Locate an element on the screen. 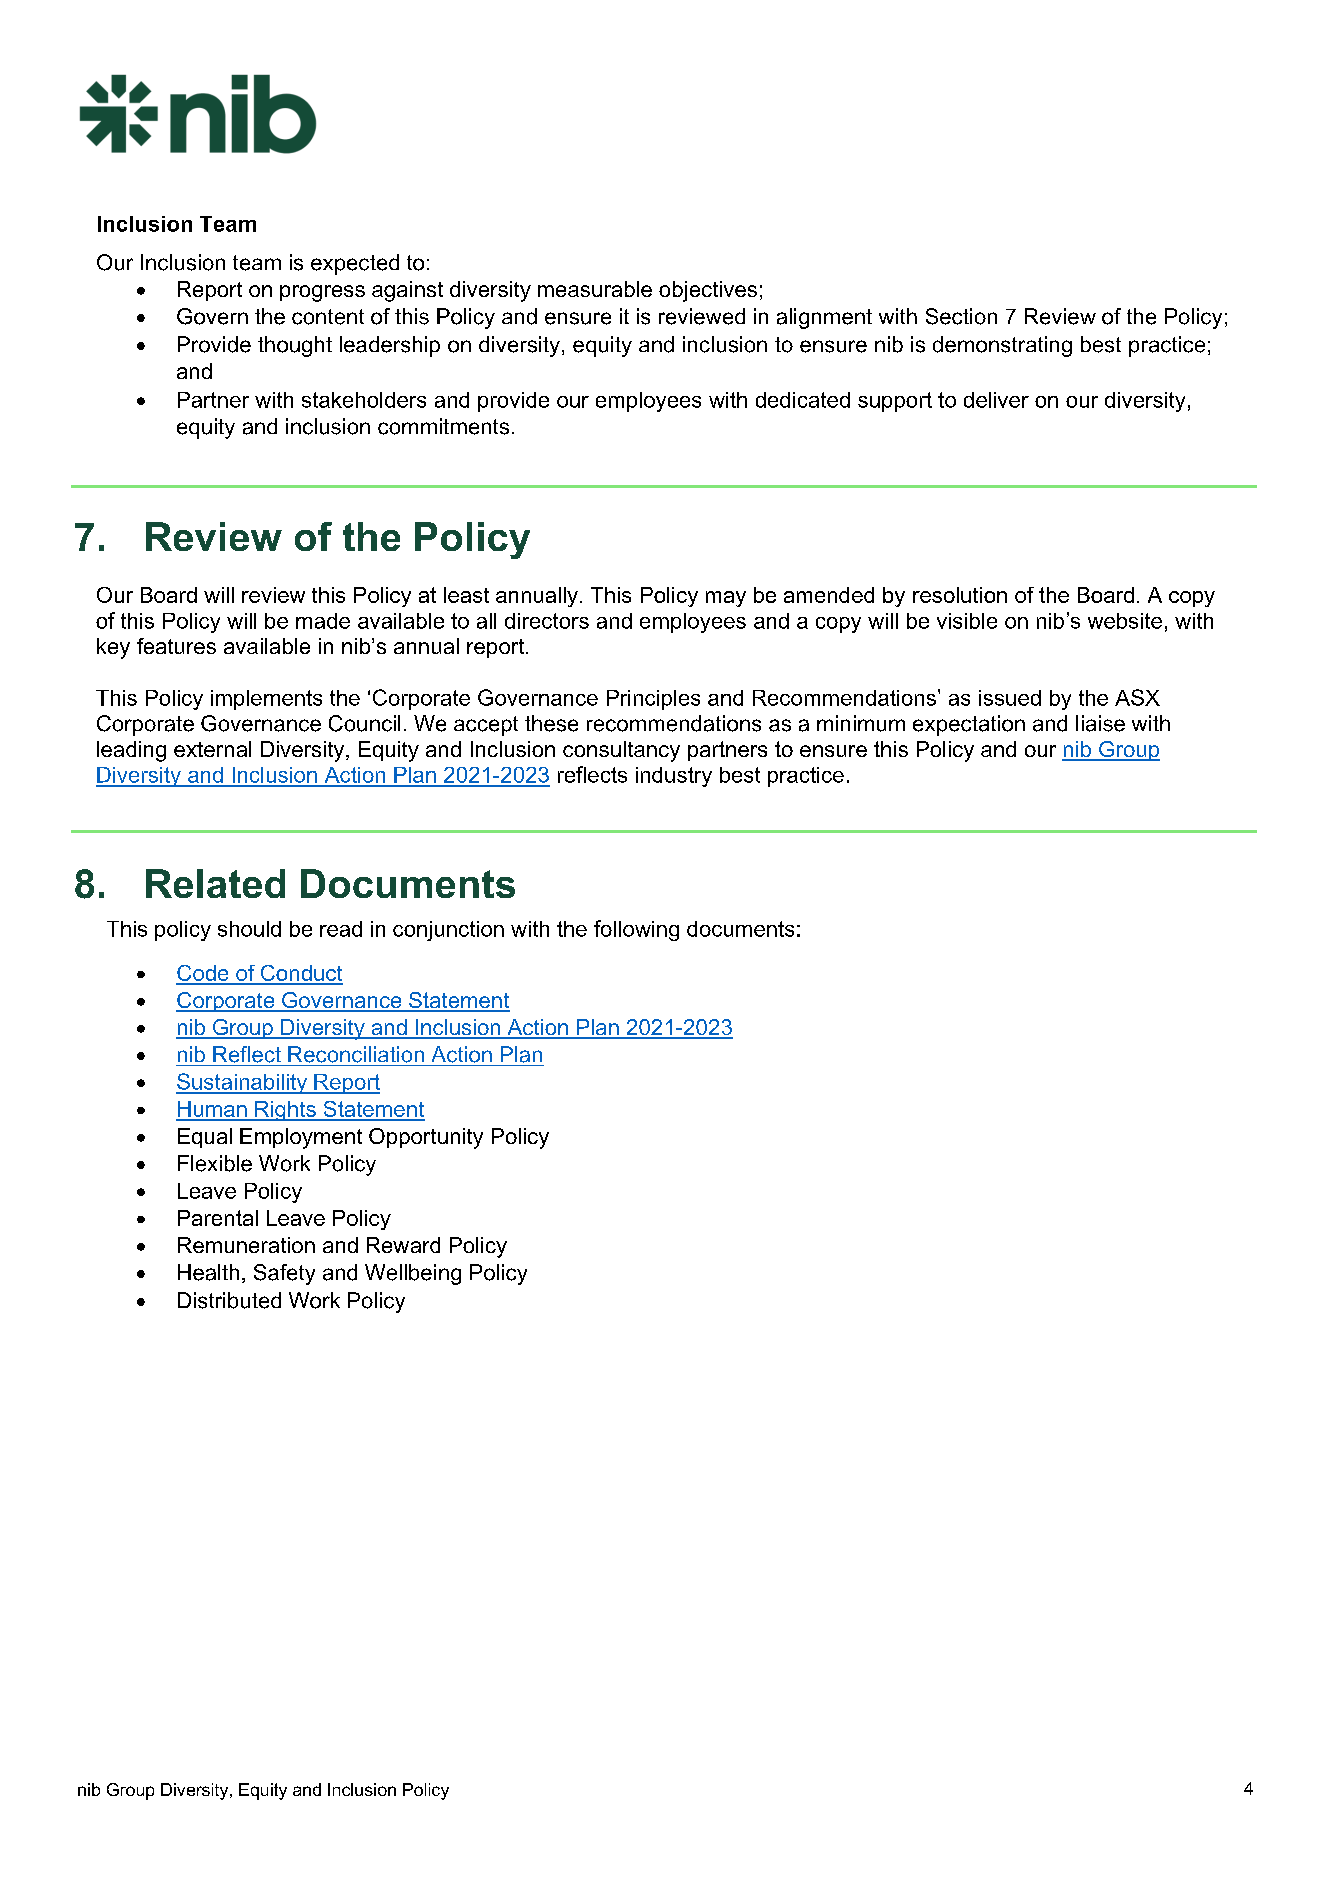  Reward is located at coordinates (403, 1245).
